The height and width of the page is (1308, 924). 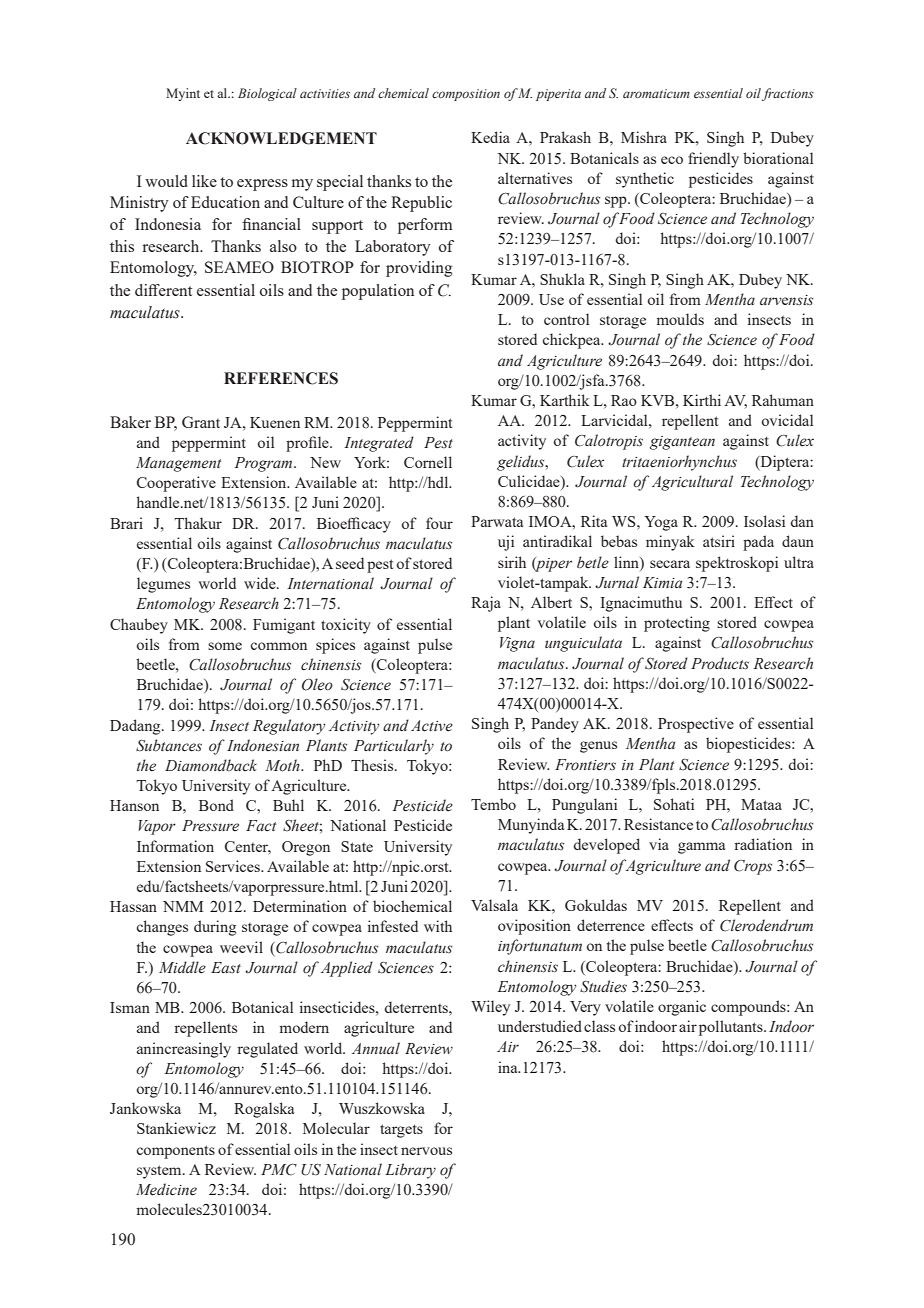 I want to click on composition, so click(x=466, y=95).
